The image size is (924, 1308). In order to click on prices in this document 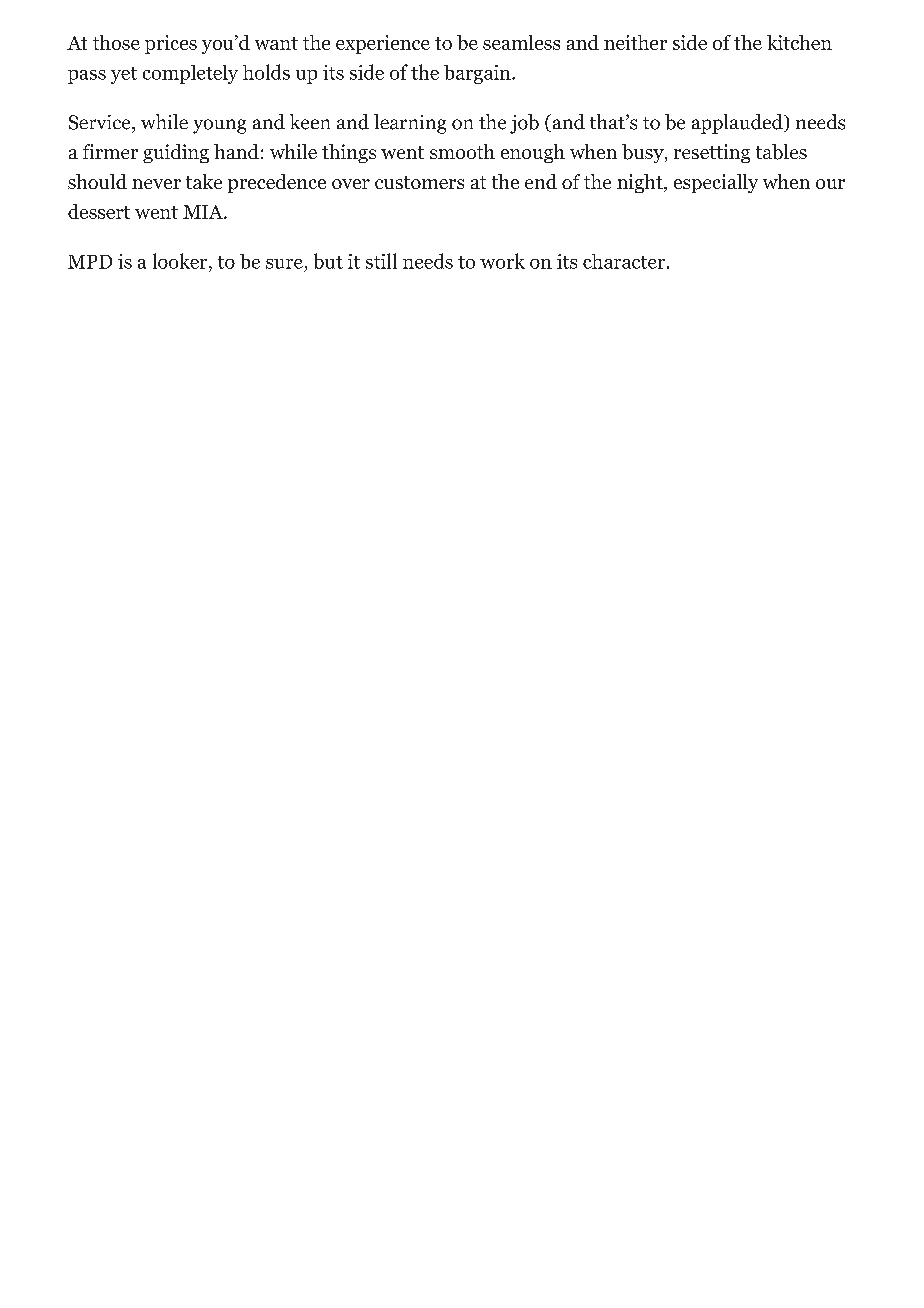, I will do `click(171, 44)`.
